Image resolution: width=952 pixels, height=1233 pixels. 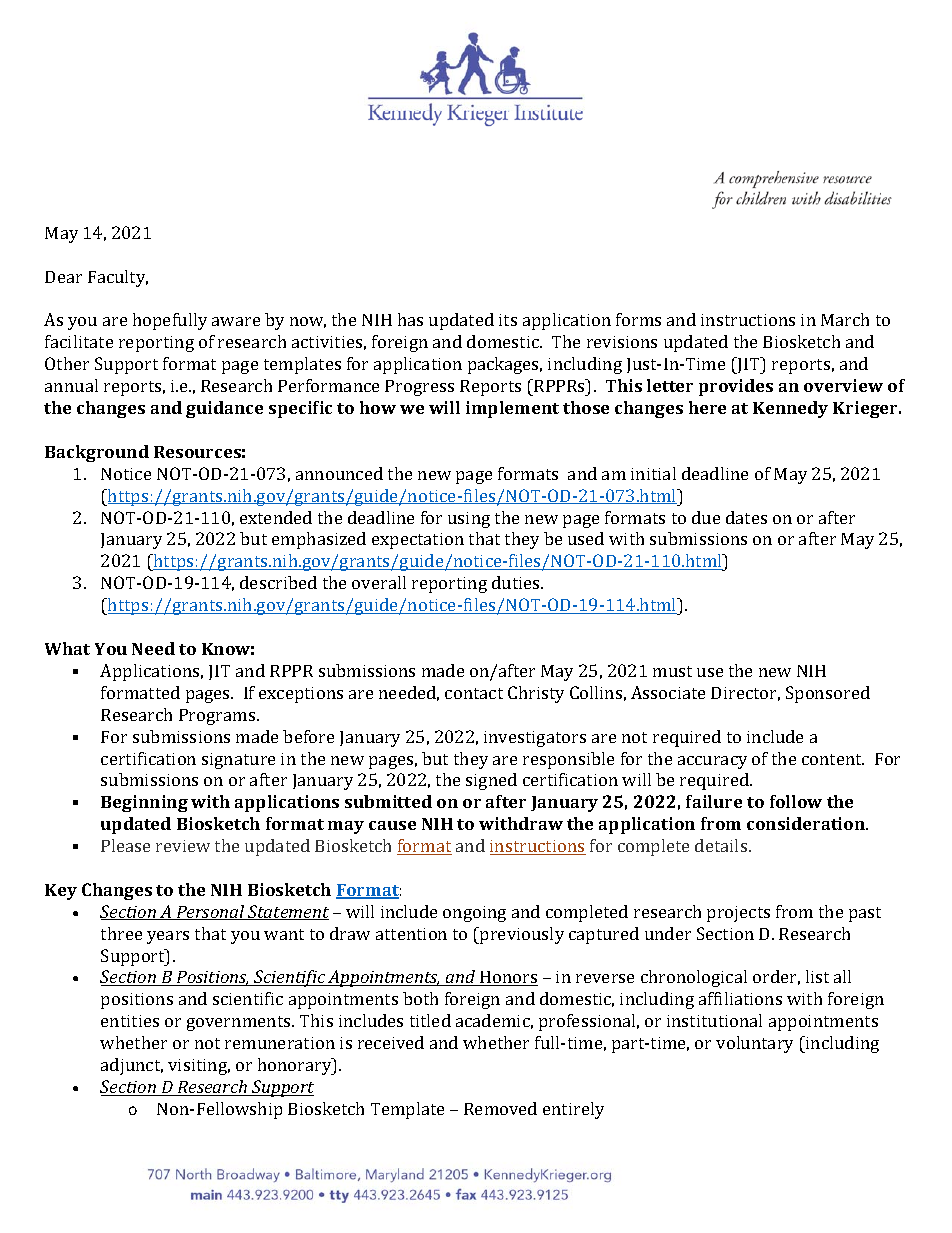 I want to click on expectation, so click(x=418, y=541).
